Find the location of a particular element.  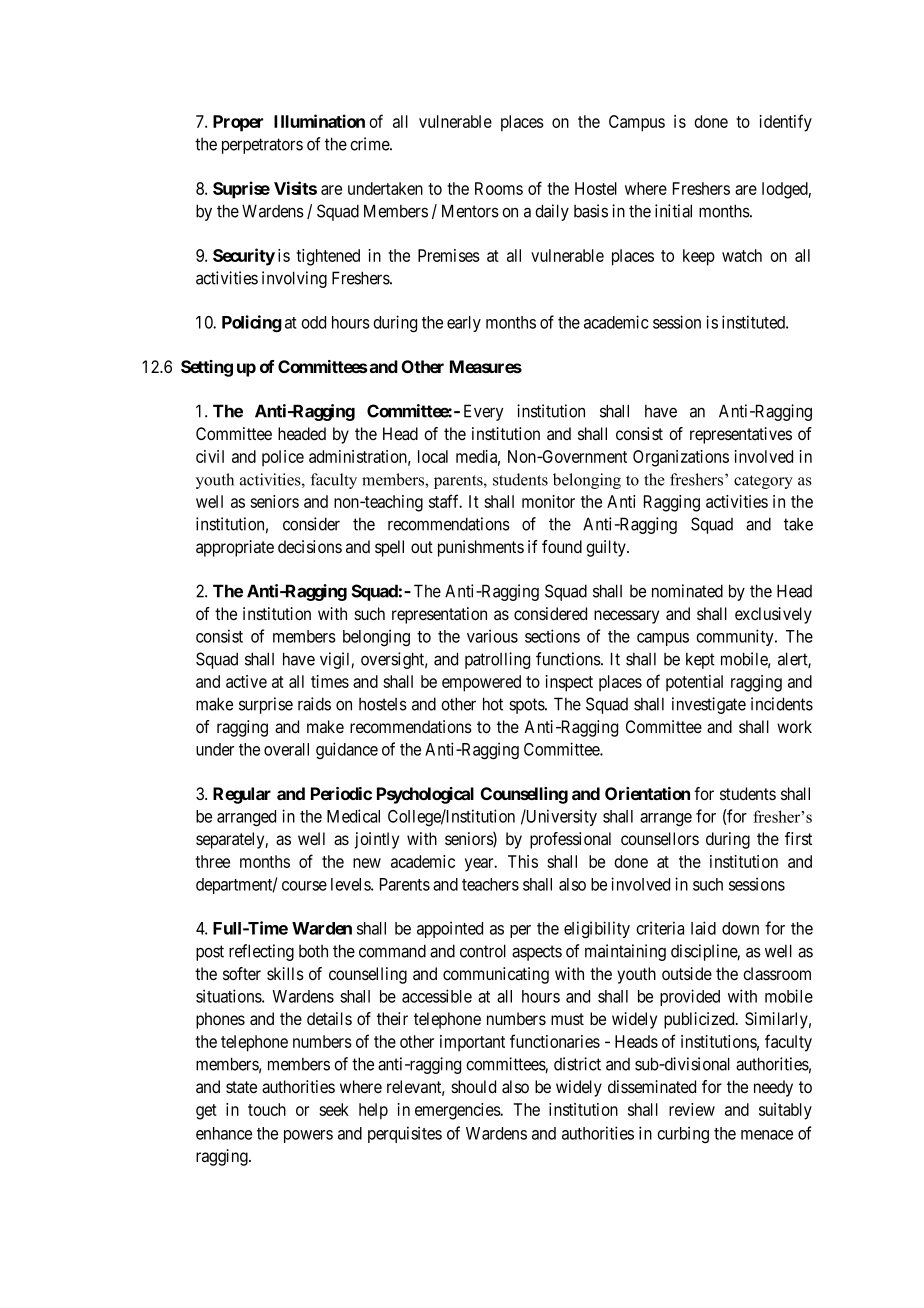

identify is located at coordinates (785, 123).
